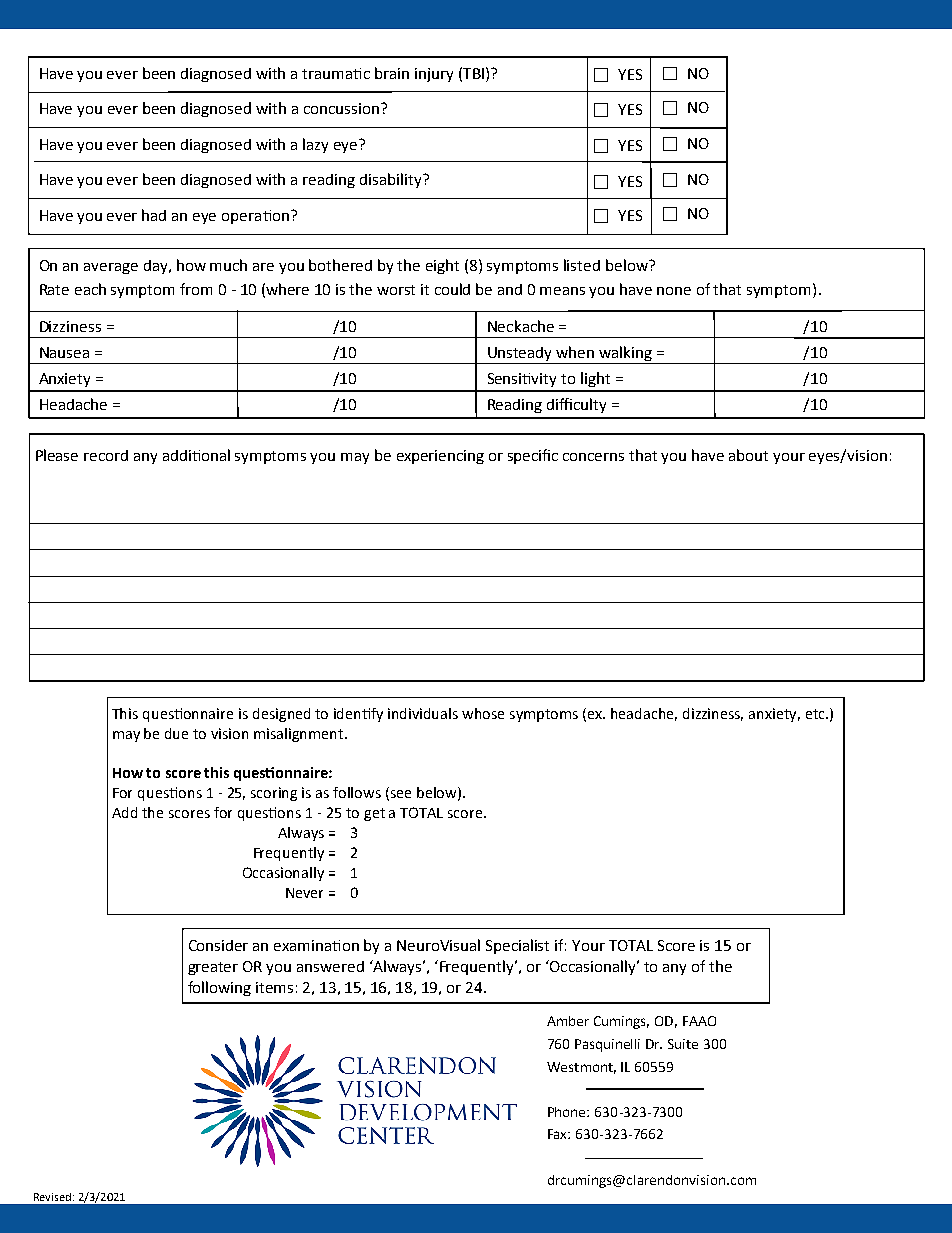 This image has width=952, height=1233. I want to click on listed, so click(582, 265).
